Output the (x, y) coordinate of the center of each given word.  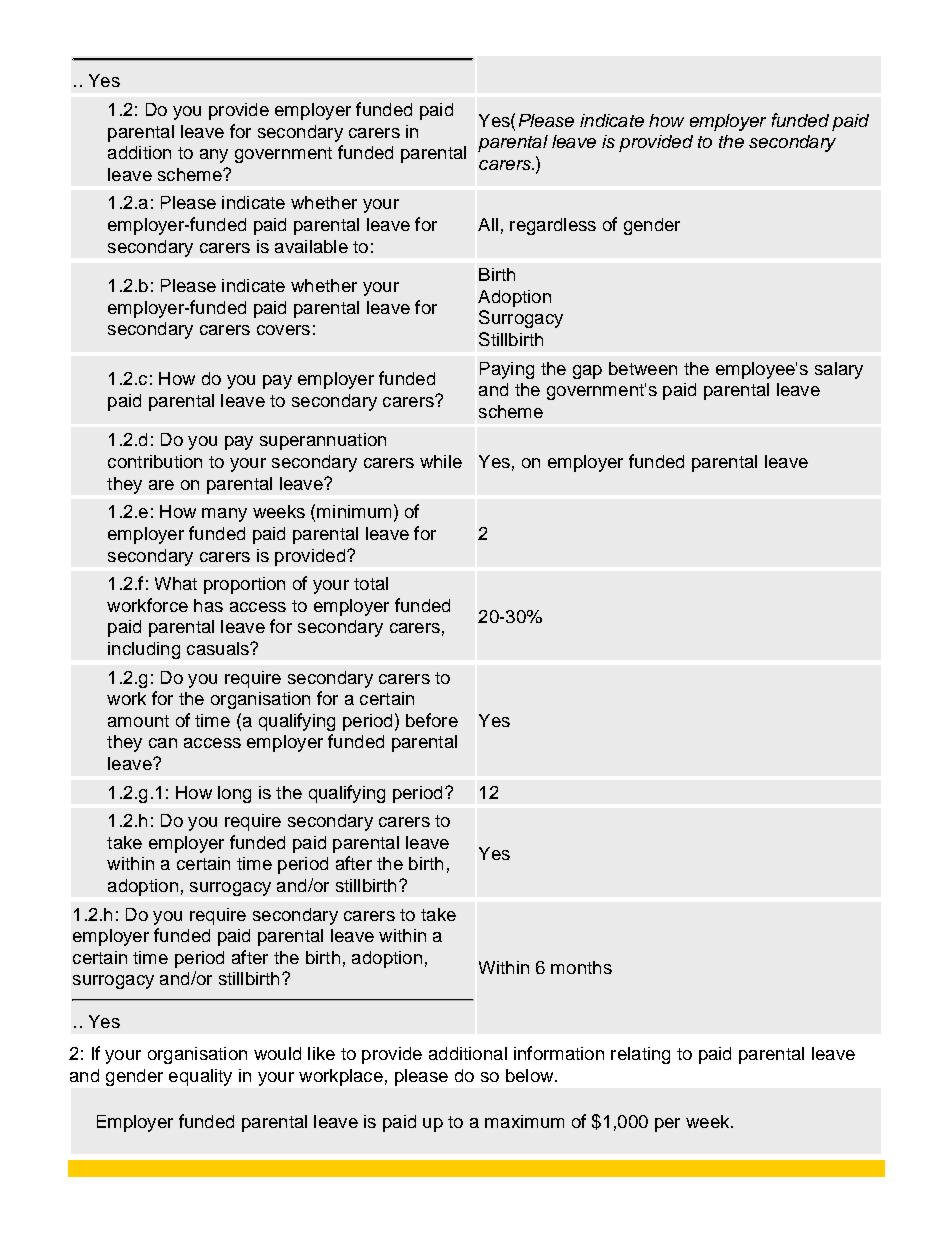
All (488, 224)
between (643, 368)
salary (839, 370)
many (224, 515)
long (234, 794)
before (432, 720)
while (441, 461)
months (581, 967)
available (311, 246)
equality (200, 1077)
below (531, 1075)
